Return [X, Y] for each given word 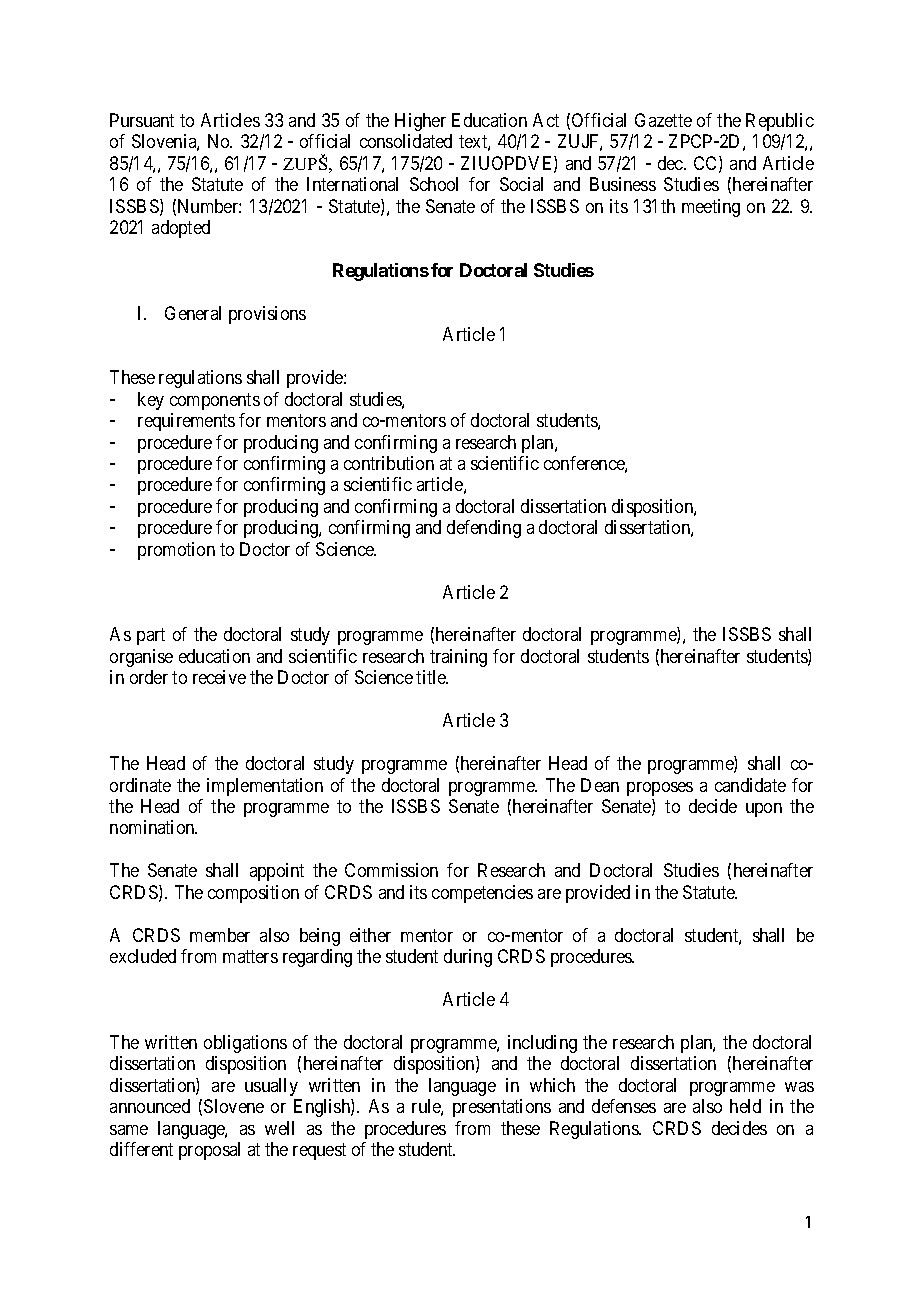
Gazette [663, 120]
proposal [209, 1151]
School [434, 184]
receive [219, 677]
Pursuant [142, 120]
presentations [502, 1108]
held [745, 1106]
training [458, 658]
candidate [750, 785]
